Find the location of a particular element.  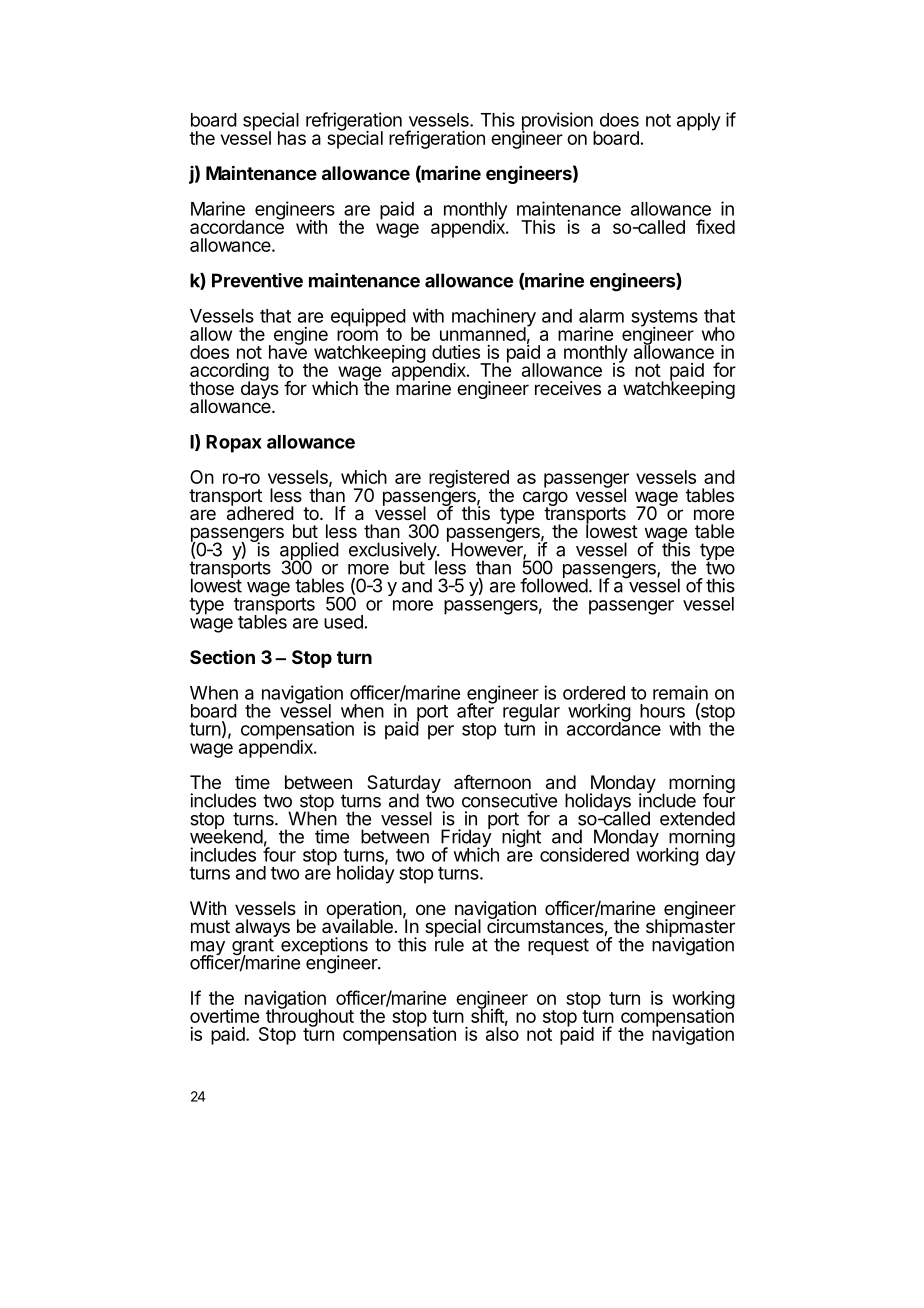

throughout is located at coordinates (309, 1018).
